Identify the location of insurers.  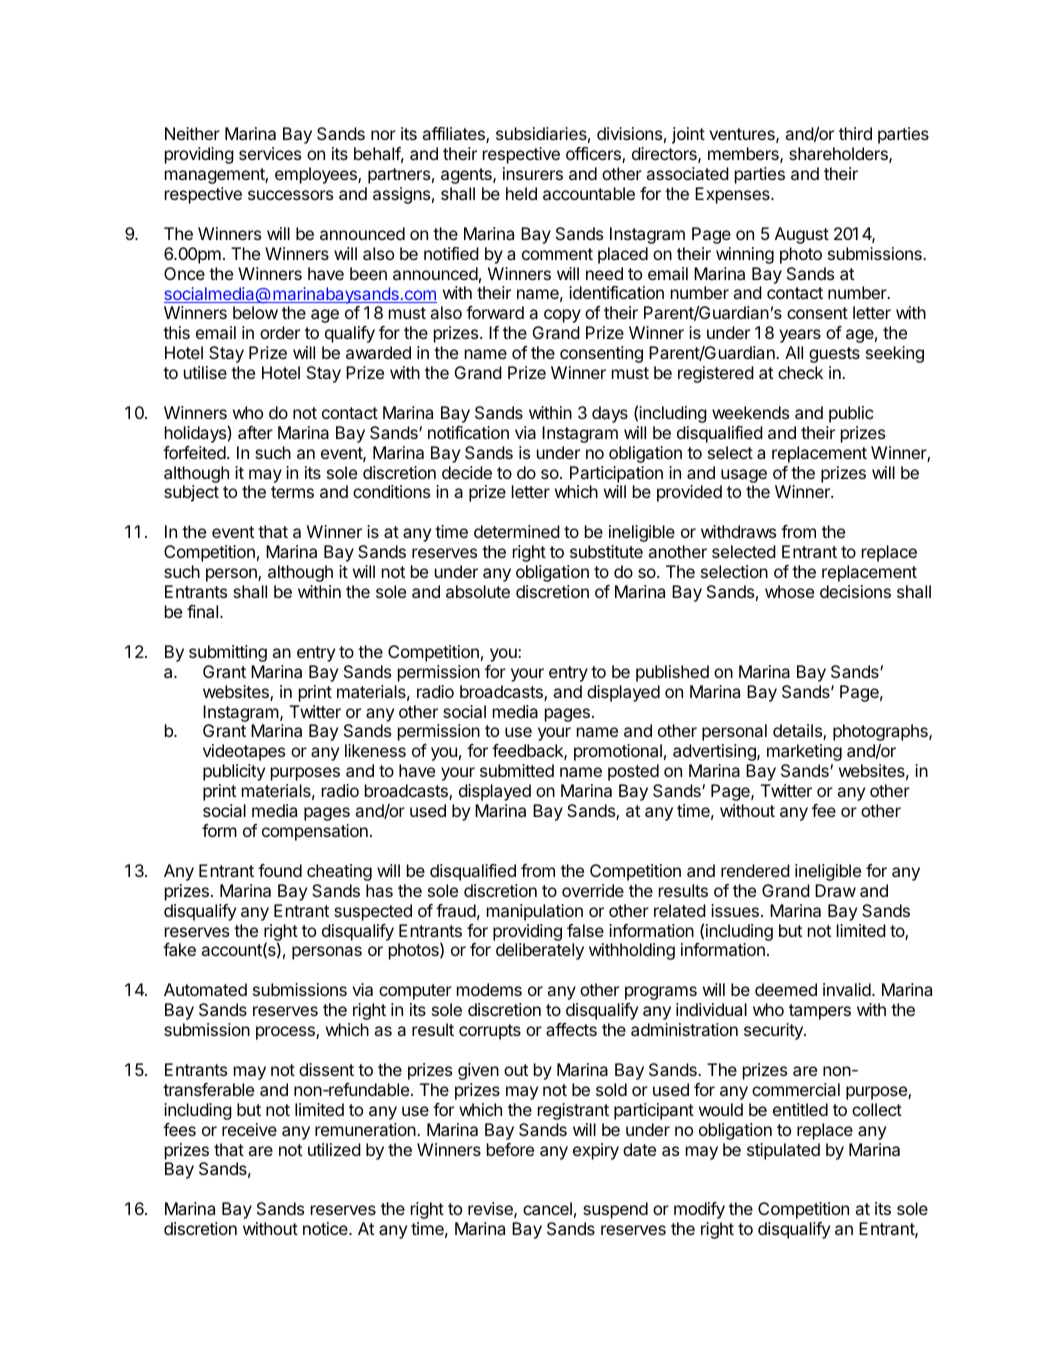
(533, 173).
